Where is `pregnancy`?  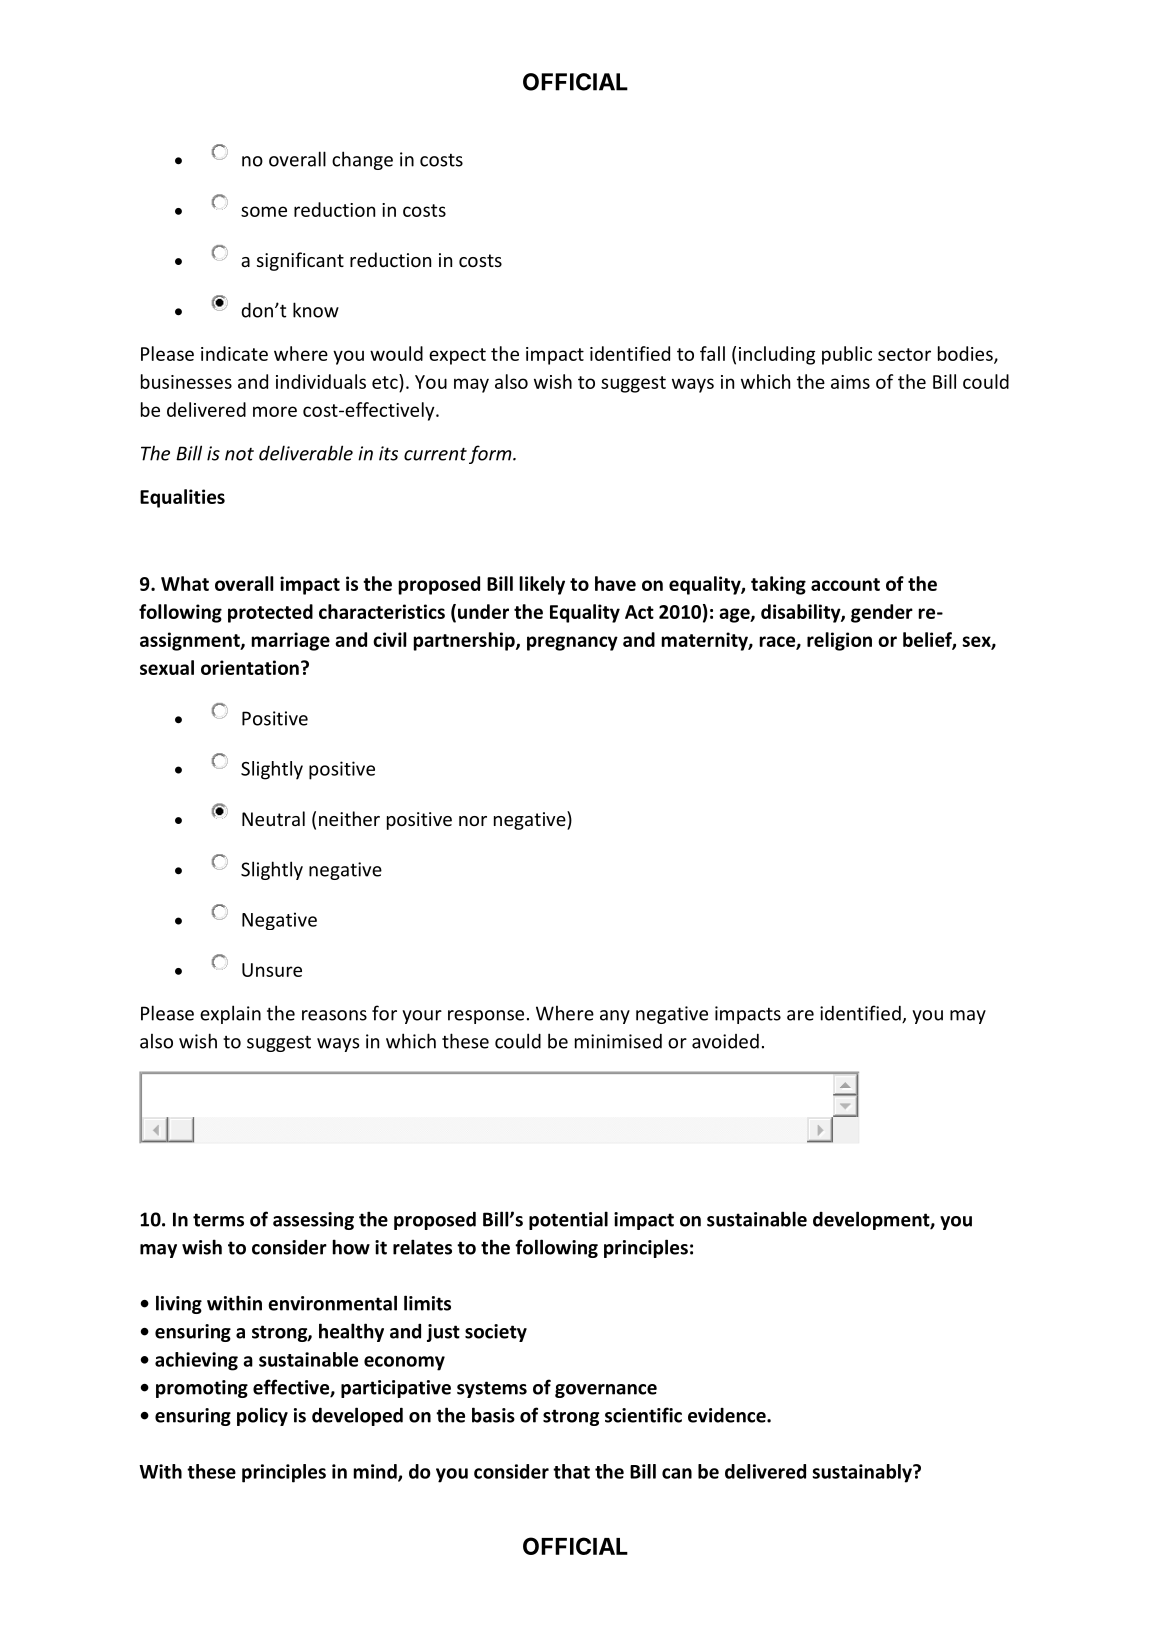 pregnancy is located at coordinates (572, 643).
